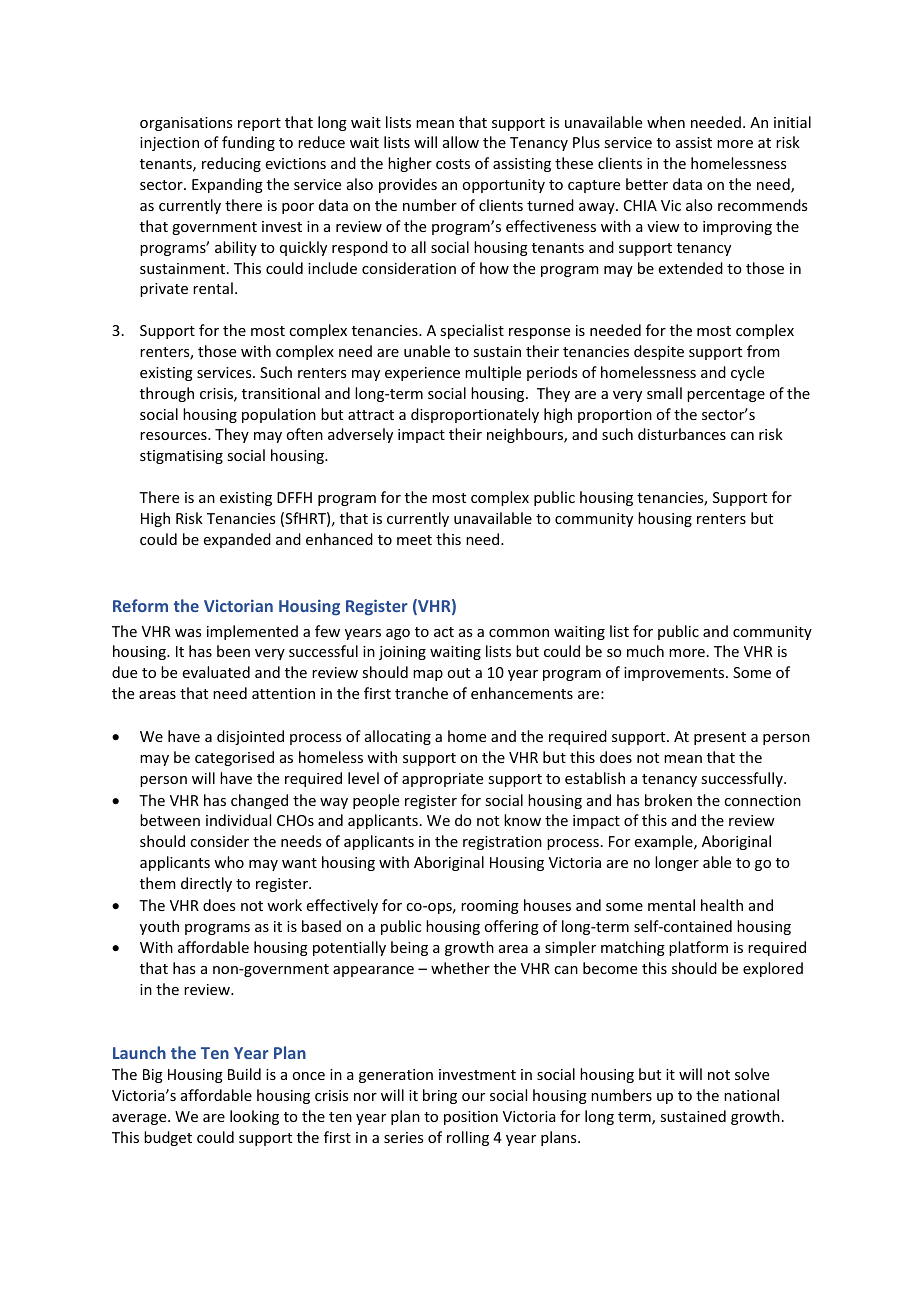  What do you see at coordinates (763, 351) in the document?
I see `from` at bounding box center [763, 351].
